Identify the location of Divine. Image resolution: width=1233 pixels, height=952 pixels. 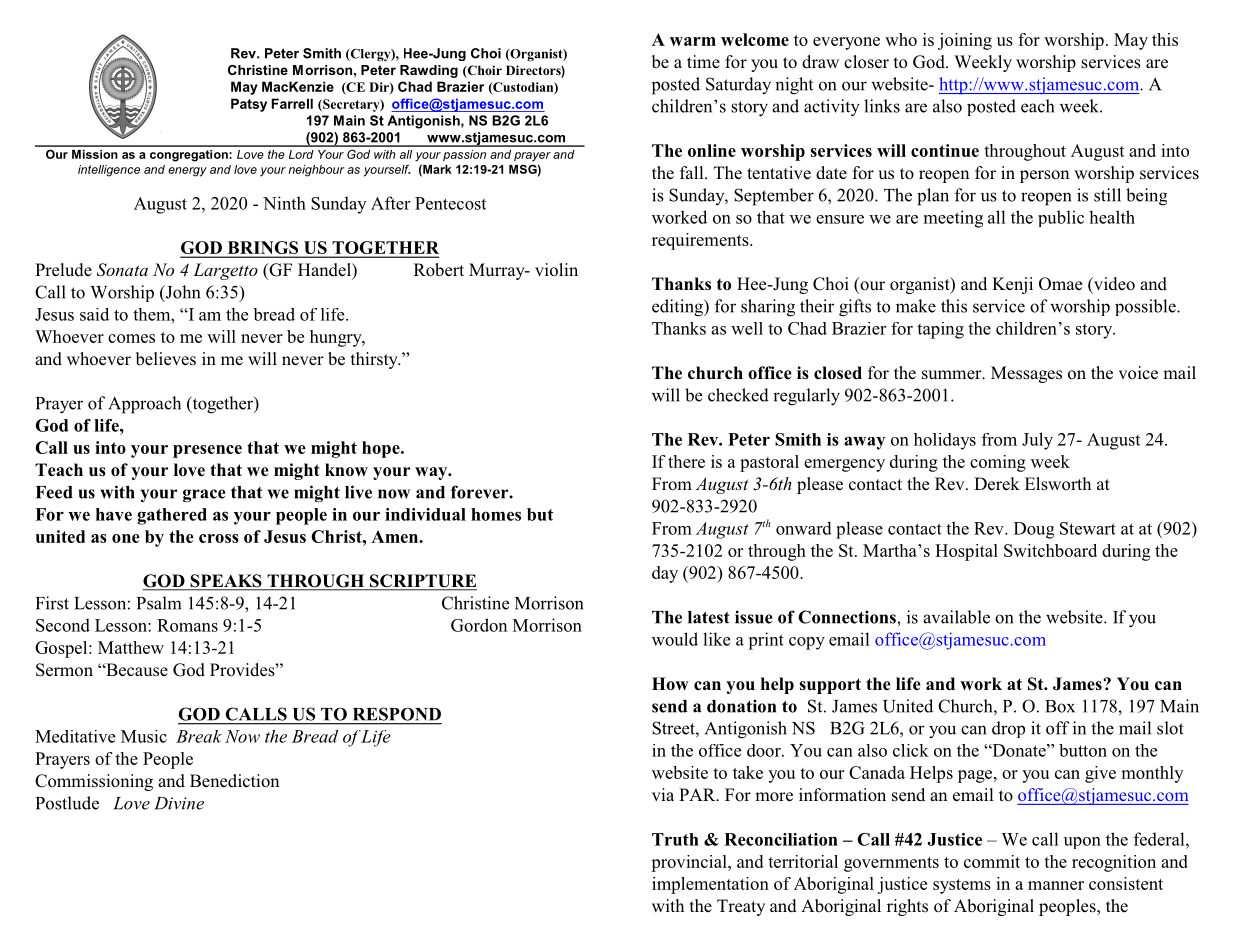
(179, 803).
